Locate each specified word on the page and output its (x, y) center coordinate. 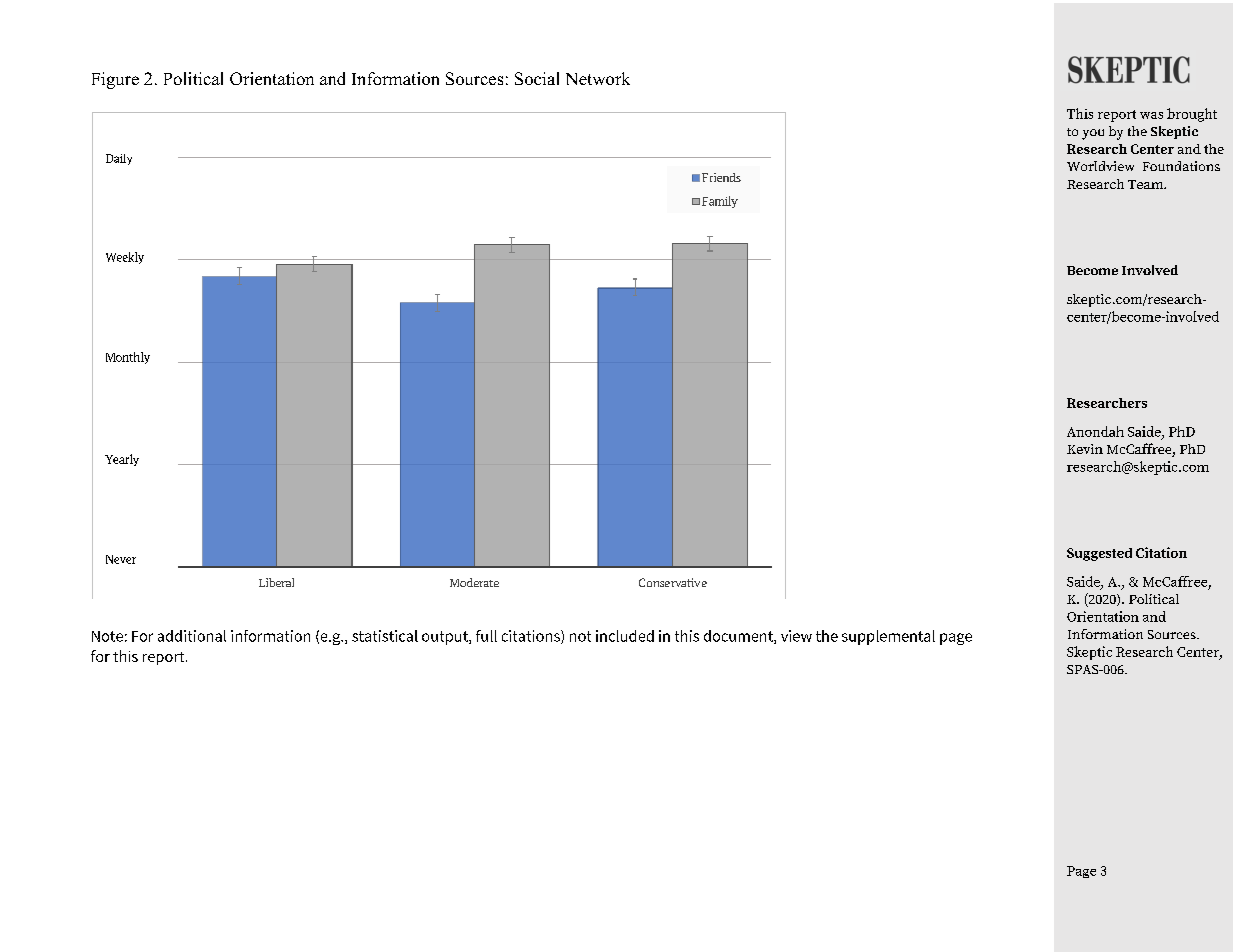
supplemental (888, 637)
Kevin (1085, 449)
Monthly (128, 358)
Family (720, 202)
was (1151, 115)
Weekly (125, 258)
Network (598, 78)
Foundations (1181, 166)
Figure (115, 80)
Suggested (1099, 554)
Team (1147, 184)
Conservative (673, 582)
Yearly (122, 460)
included (625, 636)
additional (192, 636)
